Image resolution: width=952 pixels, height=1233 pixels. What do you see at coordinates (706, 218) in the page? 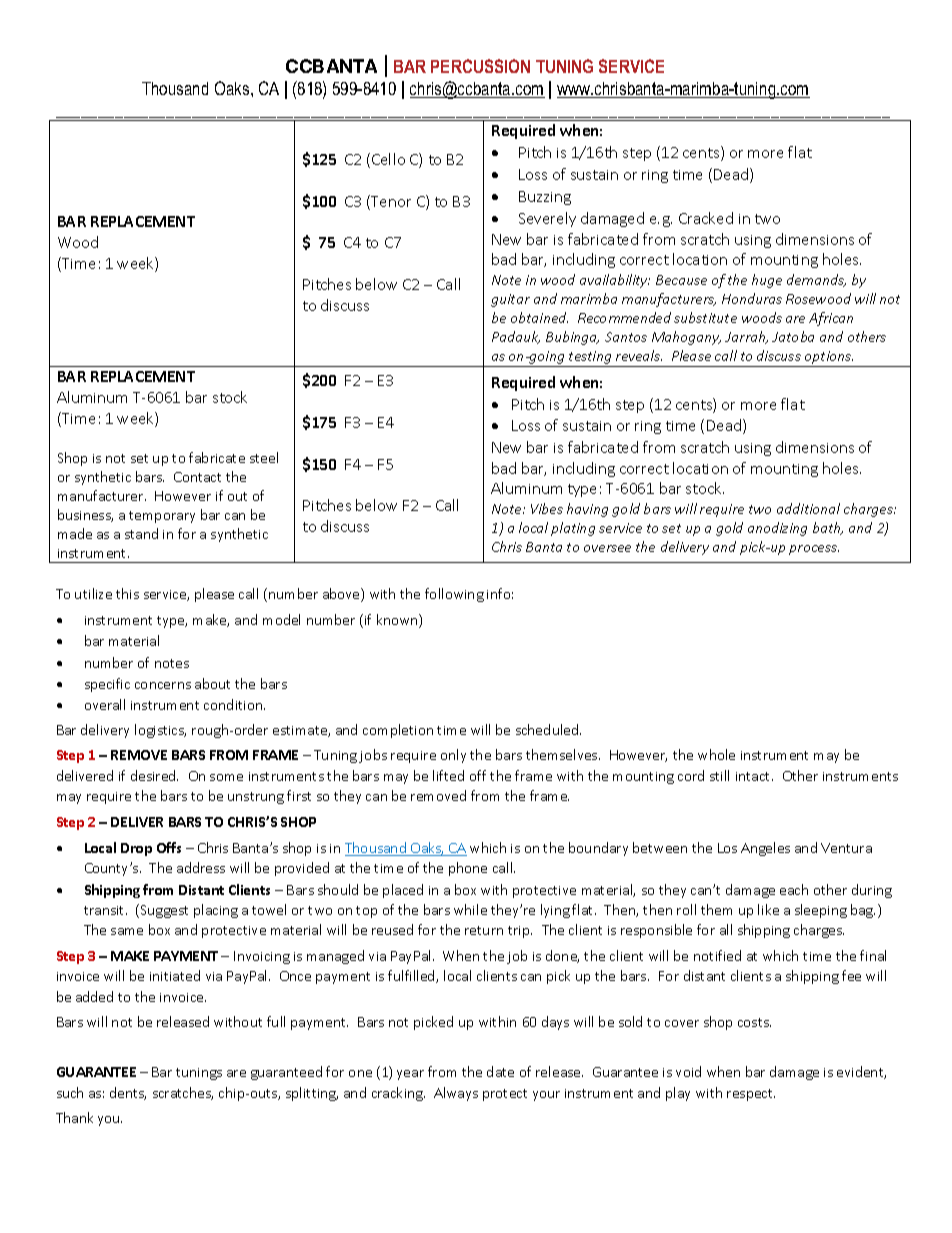
I see `Cracked` at bounding box center [706, 218].
